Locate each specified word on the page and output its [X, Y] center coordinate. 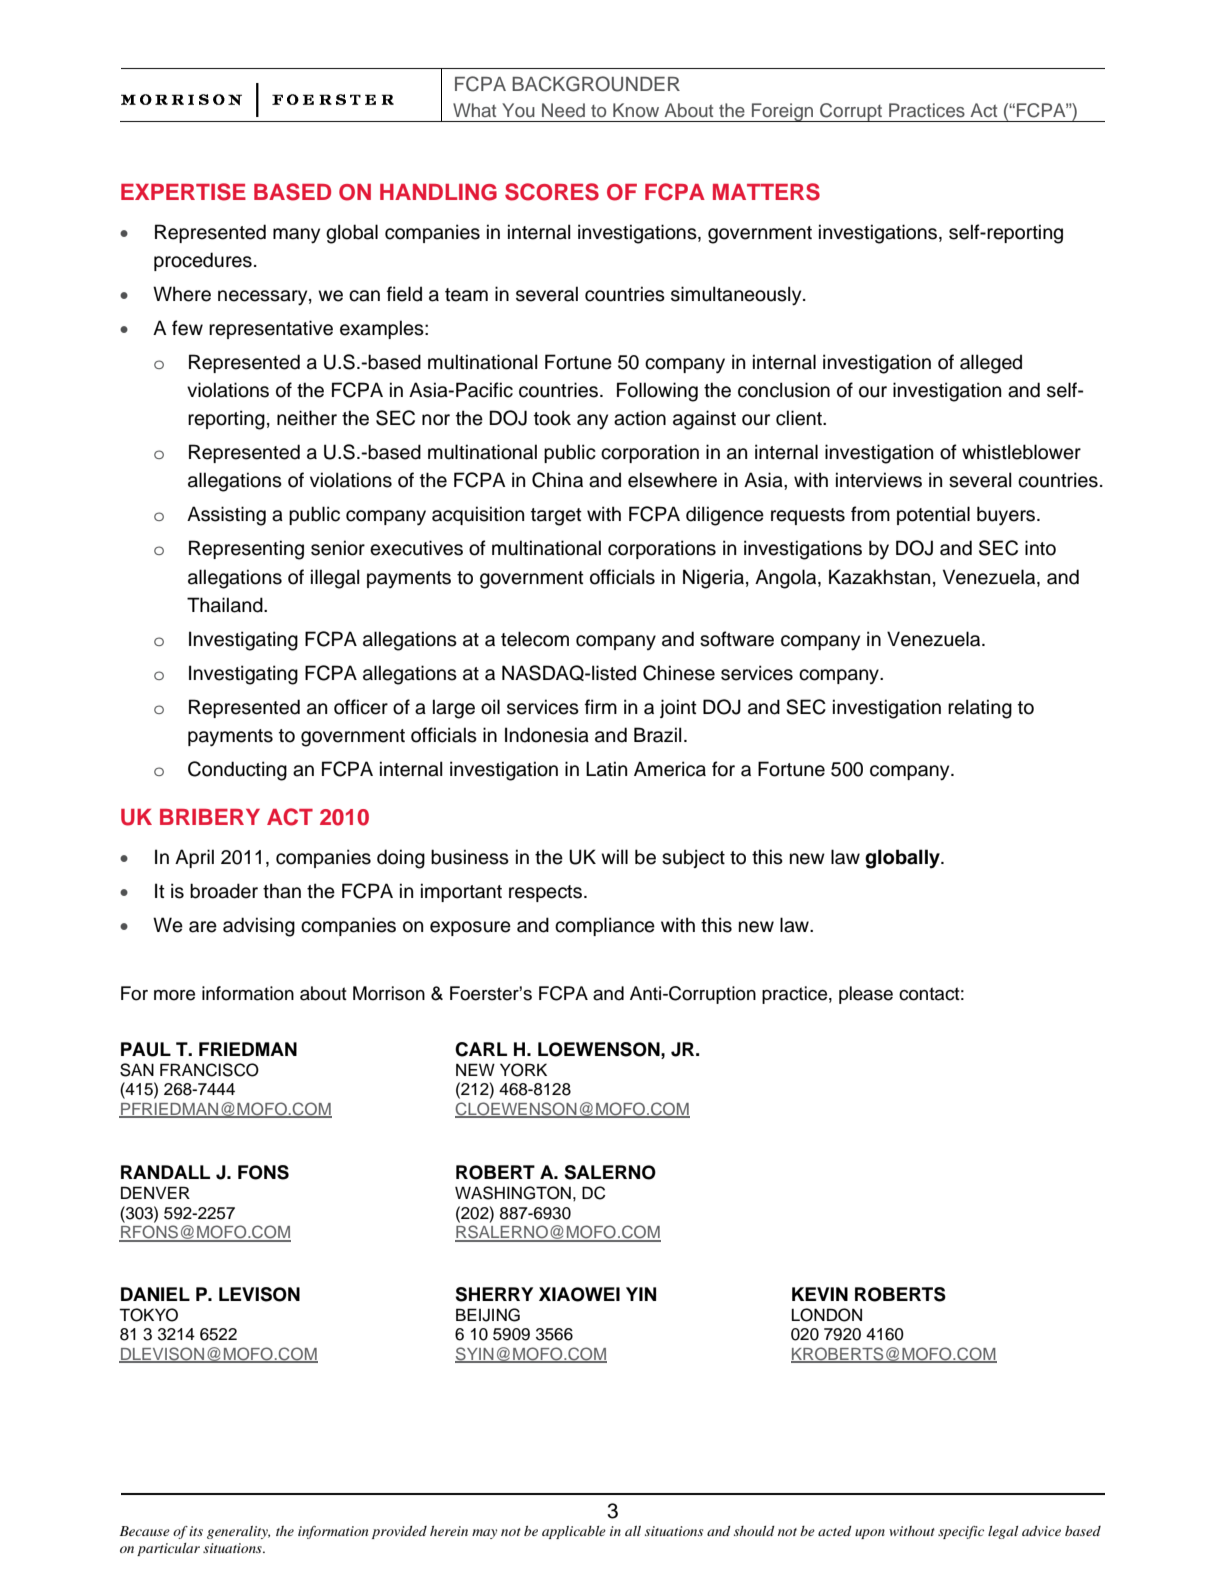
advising [259, 927]
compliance [605, 926]
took [552, 418]
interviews [879, 480]
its [196, 1531]
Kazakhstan [879, 577]
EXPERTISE [183, 192]
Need [563, 110]
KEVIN [820, 1294]
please [866, 995]
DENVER [155, 1192]
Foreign [783, 112]
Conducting [237, 771]
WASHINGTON [513, 1193]
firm [601, 706]
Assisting [226, 516]
